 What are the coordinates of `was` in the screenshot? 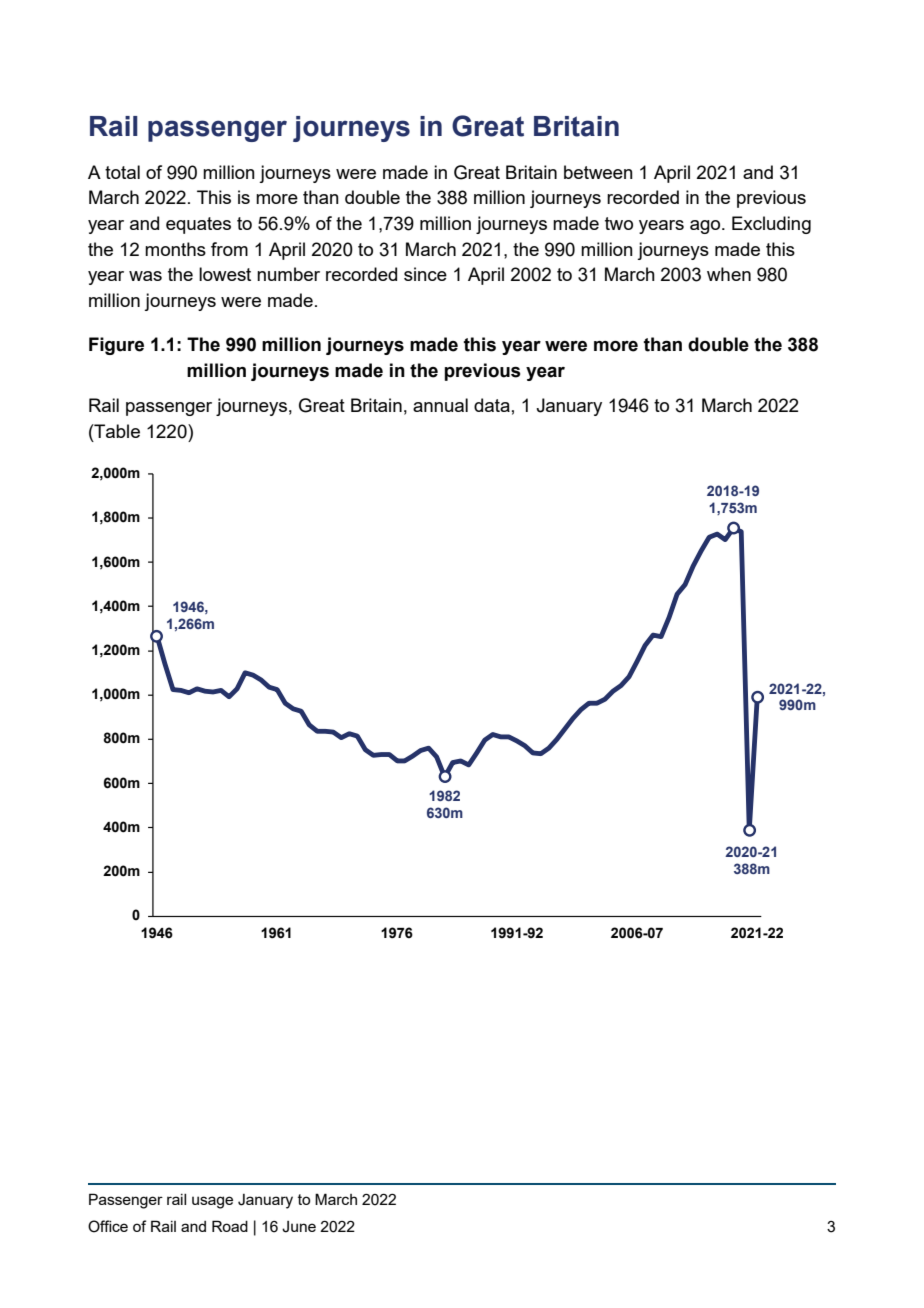 It's located at (145, 276).
